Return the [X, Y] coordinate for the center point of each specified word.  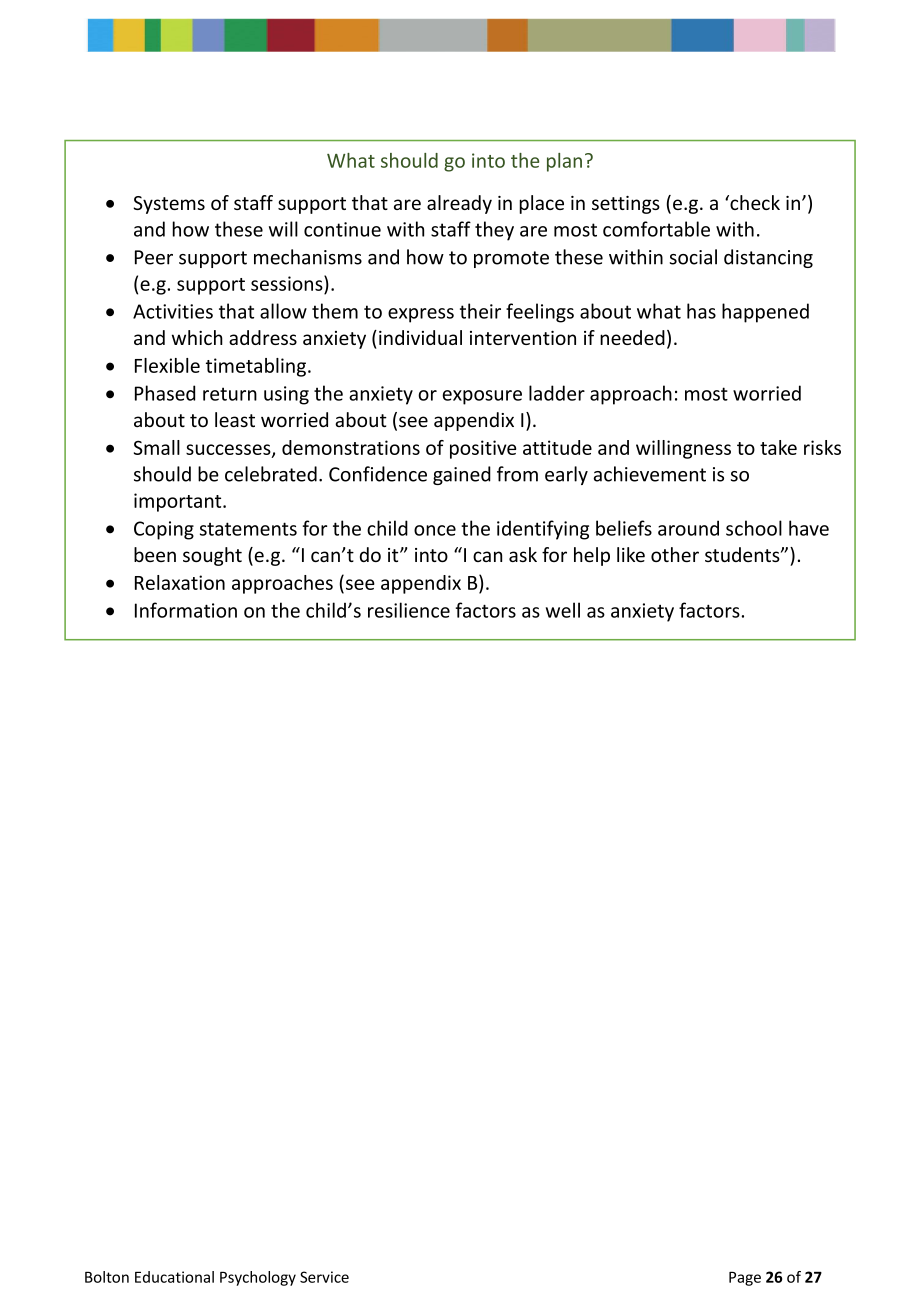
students [743, 554]
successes [229, 450]
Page [745, 1278]
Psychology [258, 1278]
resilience [409, 610]
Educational [174, 1277]
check [754, 202]
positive [483, 449]
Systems [169, 205]
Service [324, 1277]
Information [186, 610]
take [778, 447]
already [459, 204]
